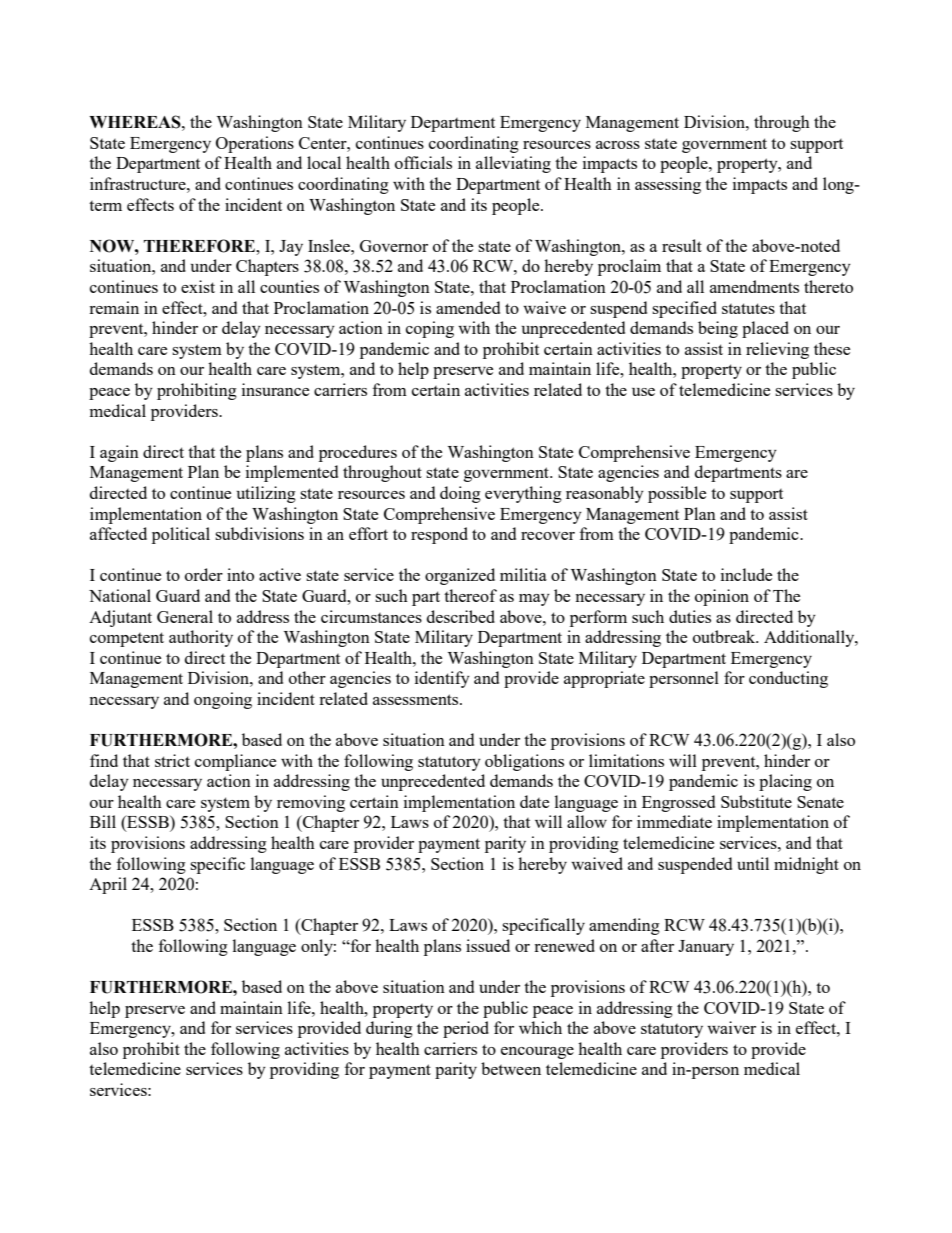  I want to click on doing, so click(460, 494).
